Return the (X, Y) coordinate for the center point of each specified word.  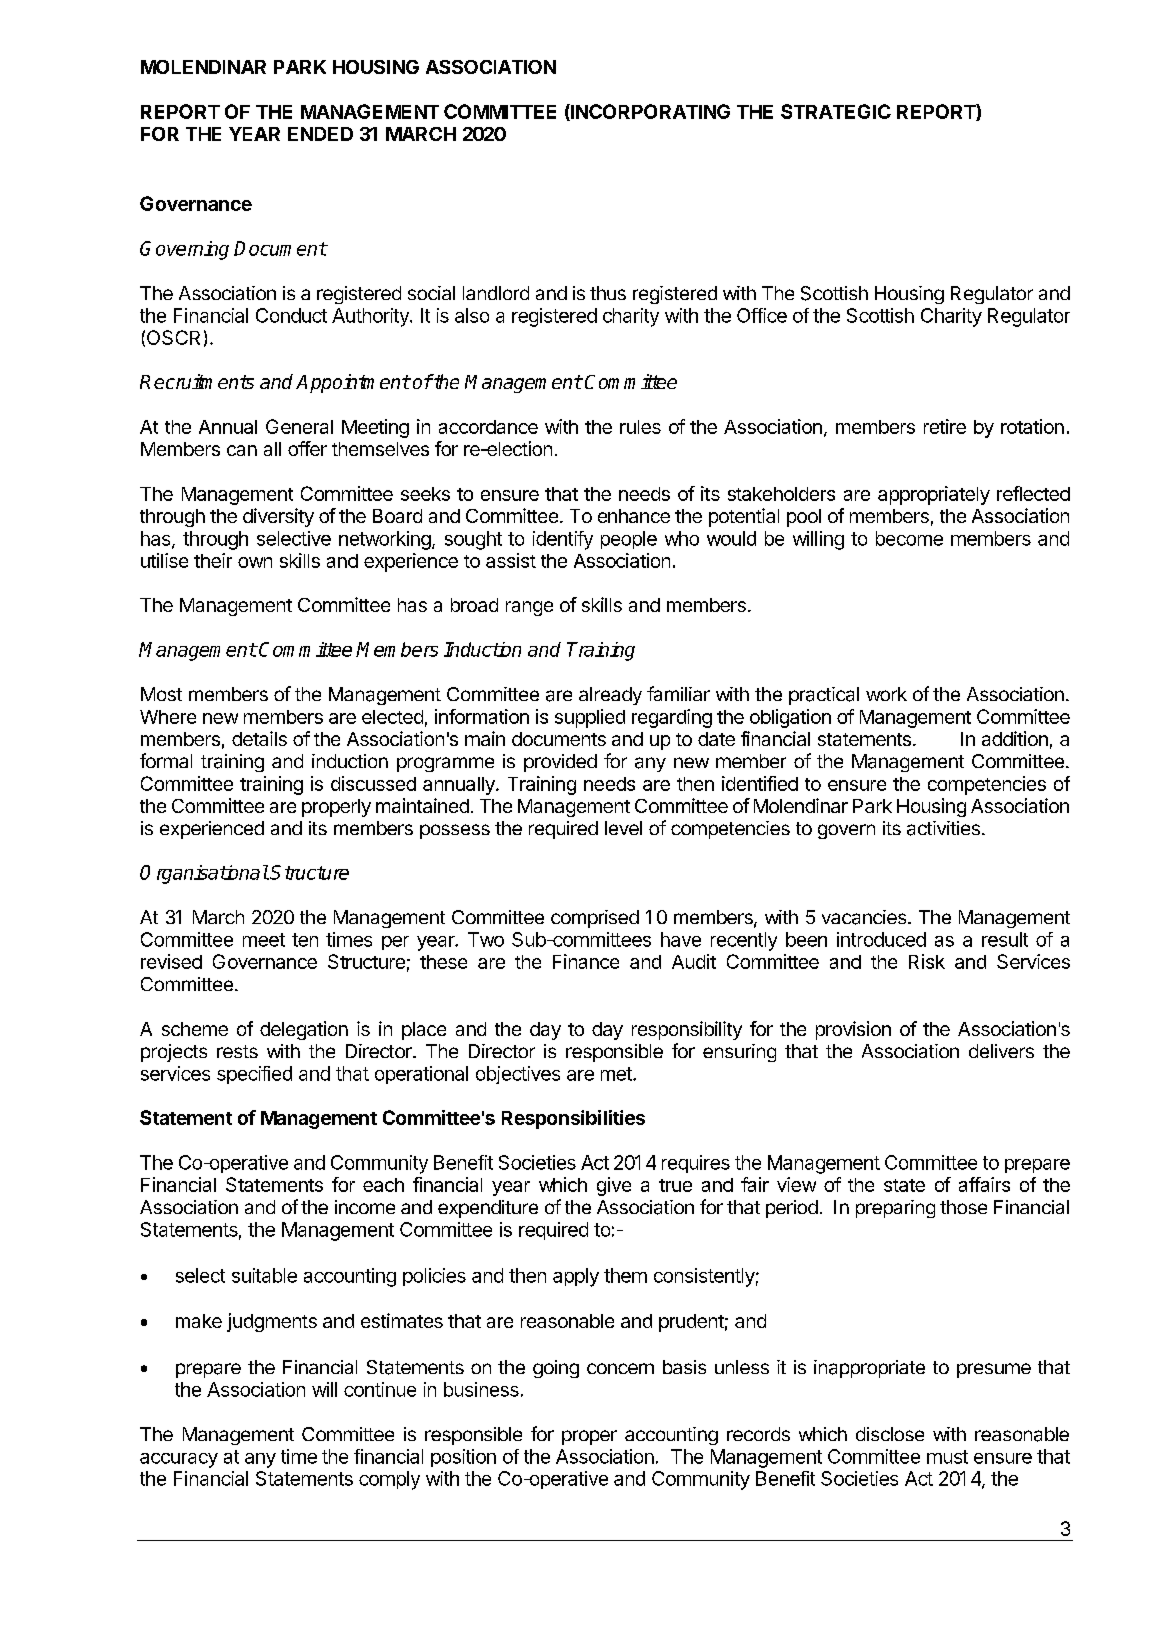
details (259, 738)
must (947, 1457)
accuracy (179, 1460)
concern (620, 1368)
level (623, 828)
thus (608, 293)
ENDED (320, 134)
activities (943, 828)
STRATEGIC (836, 111)
